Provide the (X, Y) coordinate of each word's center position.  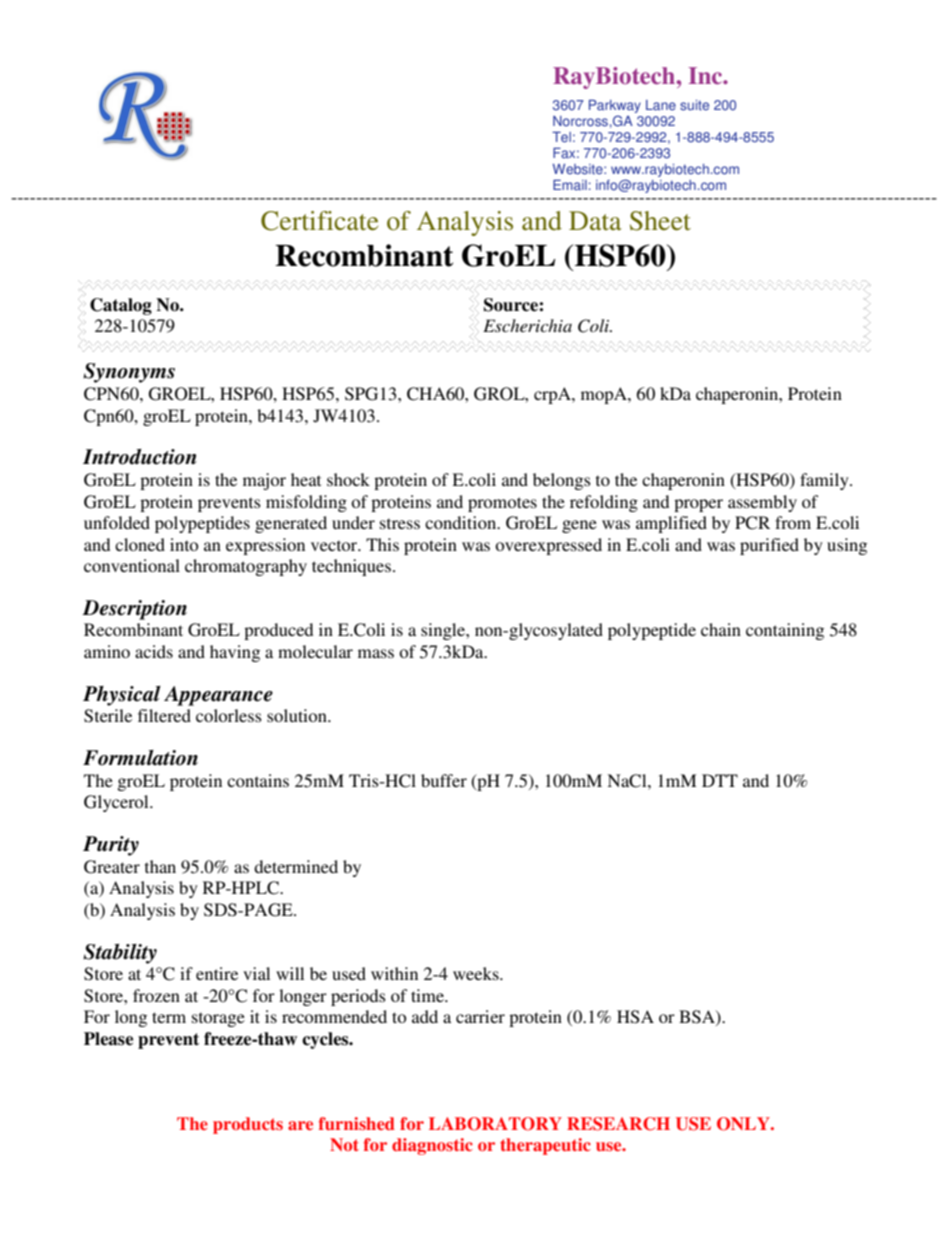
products (248, 1125)
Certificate (319, 221)
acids (154, 651)
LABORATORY (495, 1124)
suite (694, 105)
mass (376, 653)
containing (785, 631)
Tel (561, 137)
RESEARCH (618, 1124)
